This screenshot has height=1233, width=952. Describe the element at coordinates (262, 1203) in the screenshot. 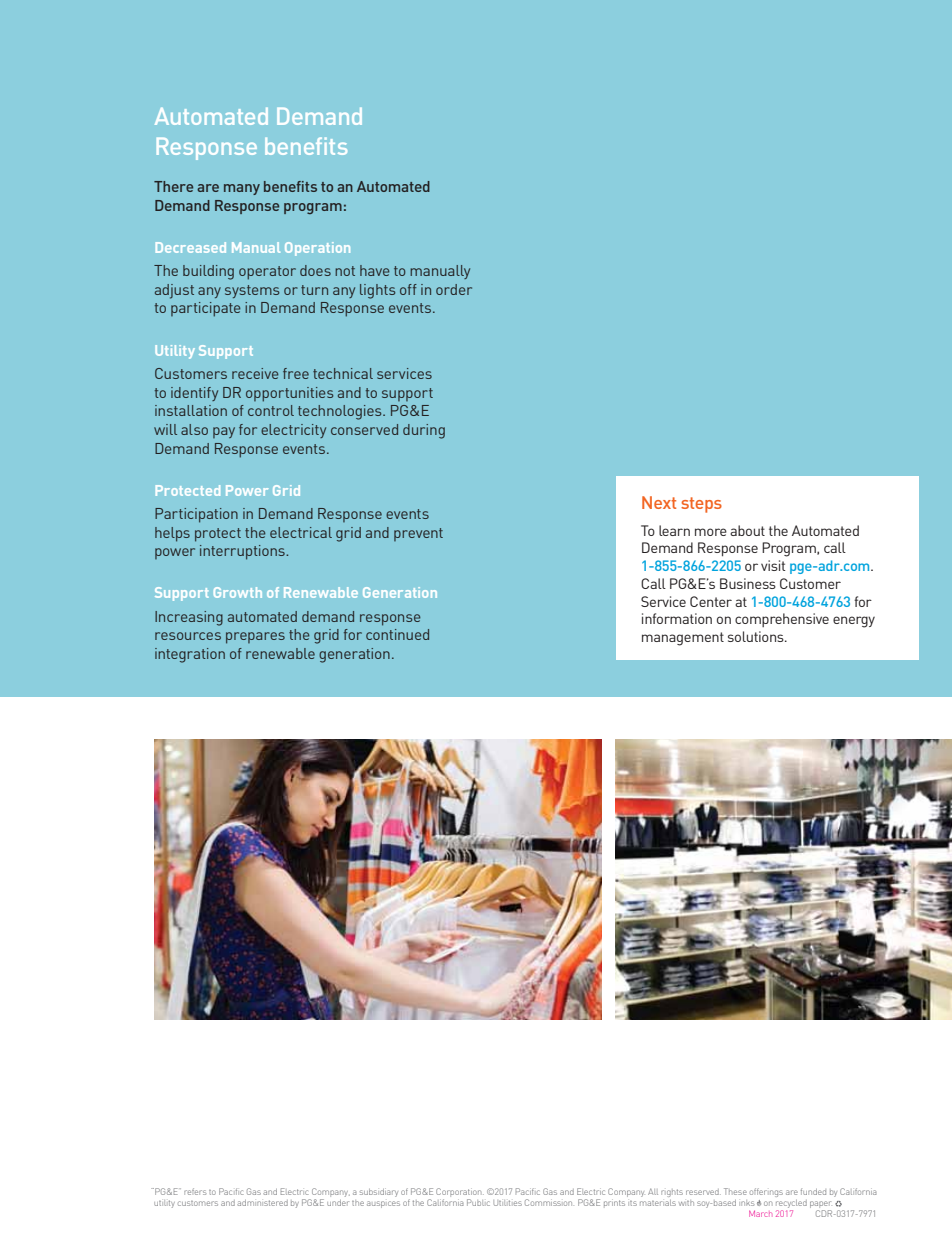

I see `administered` at that location.
